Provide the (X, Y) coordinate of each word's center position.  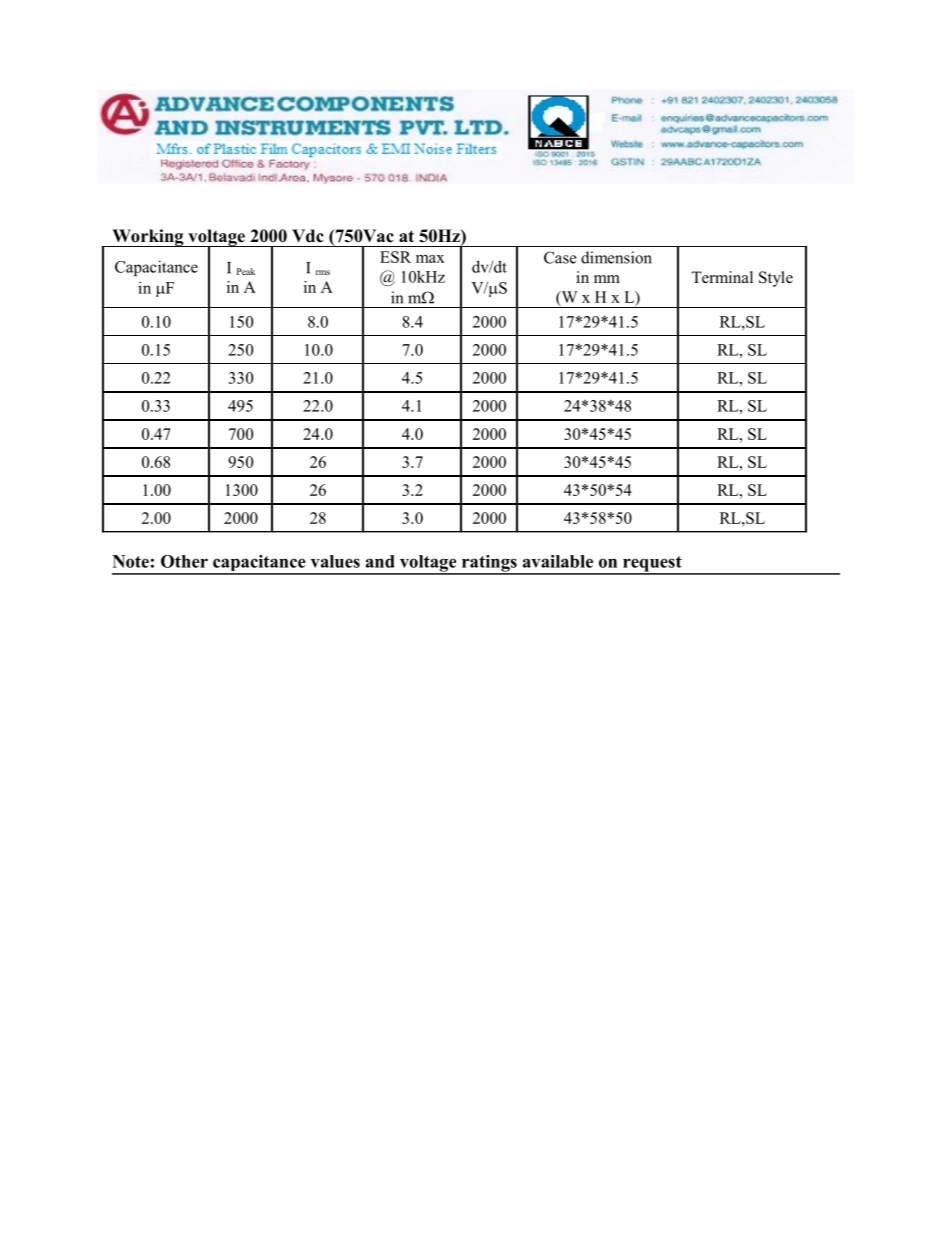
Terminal (722, 277)
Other (184, 561)
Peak (246, 271)
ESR (395, 257)
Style (776, 279)
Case (560, 257)
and (380, 561)
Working (148, 238)
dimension (616, 257)
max (430, 259)
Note (131, 561)
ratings (489, 564)
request (652, 565)
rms (323, 272)
